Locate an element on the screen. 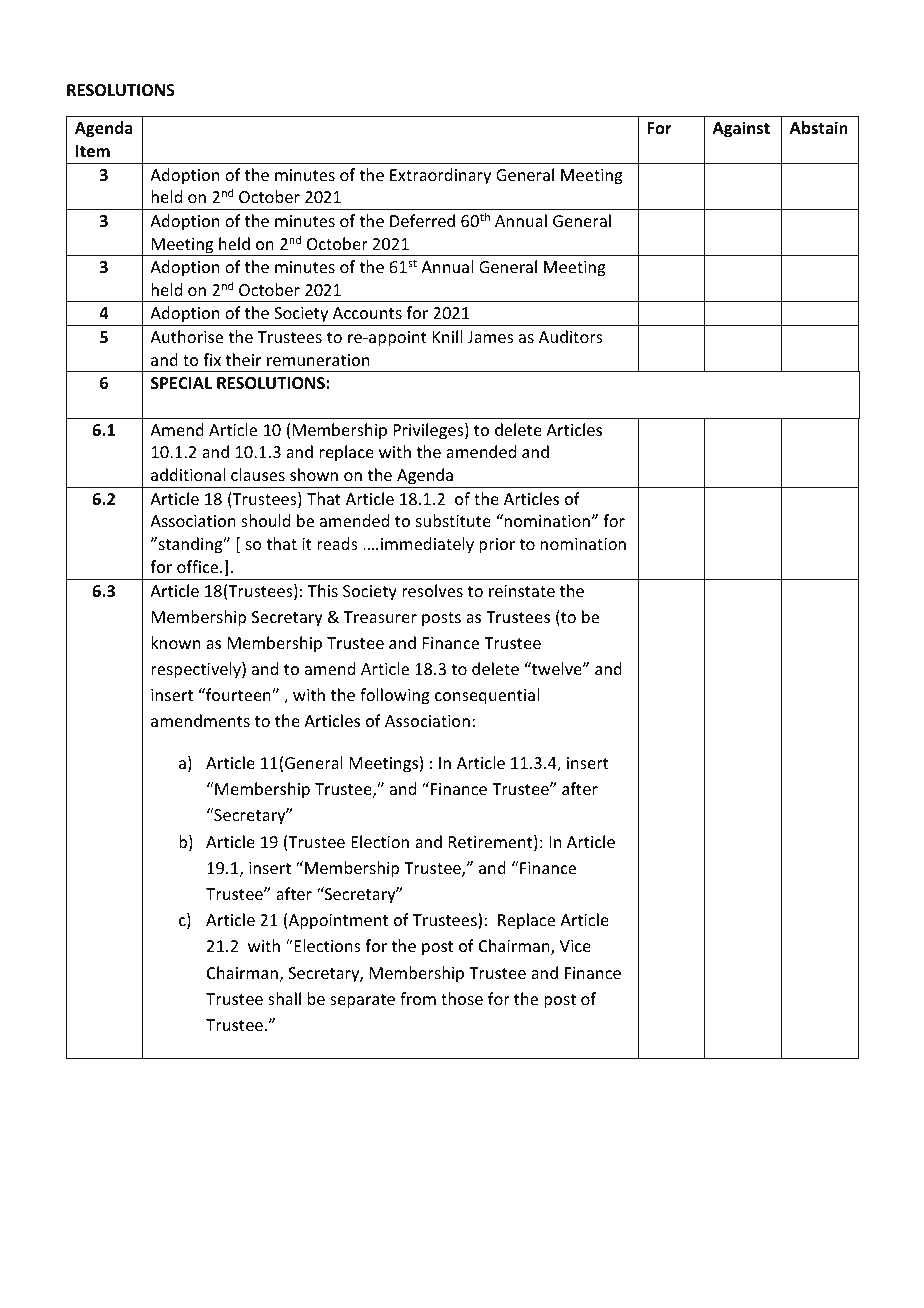  Extraordinary is located at coordinates (440, 176).
